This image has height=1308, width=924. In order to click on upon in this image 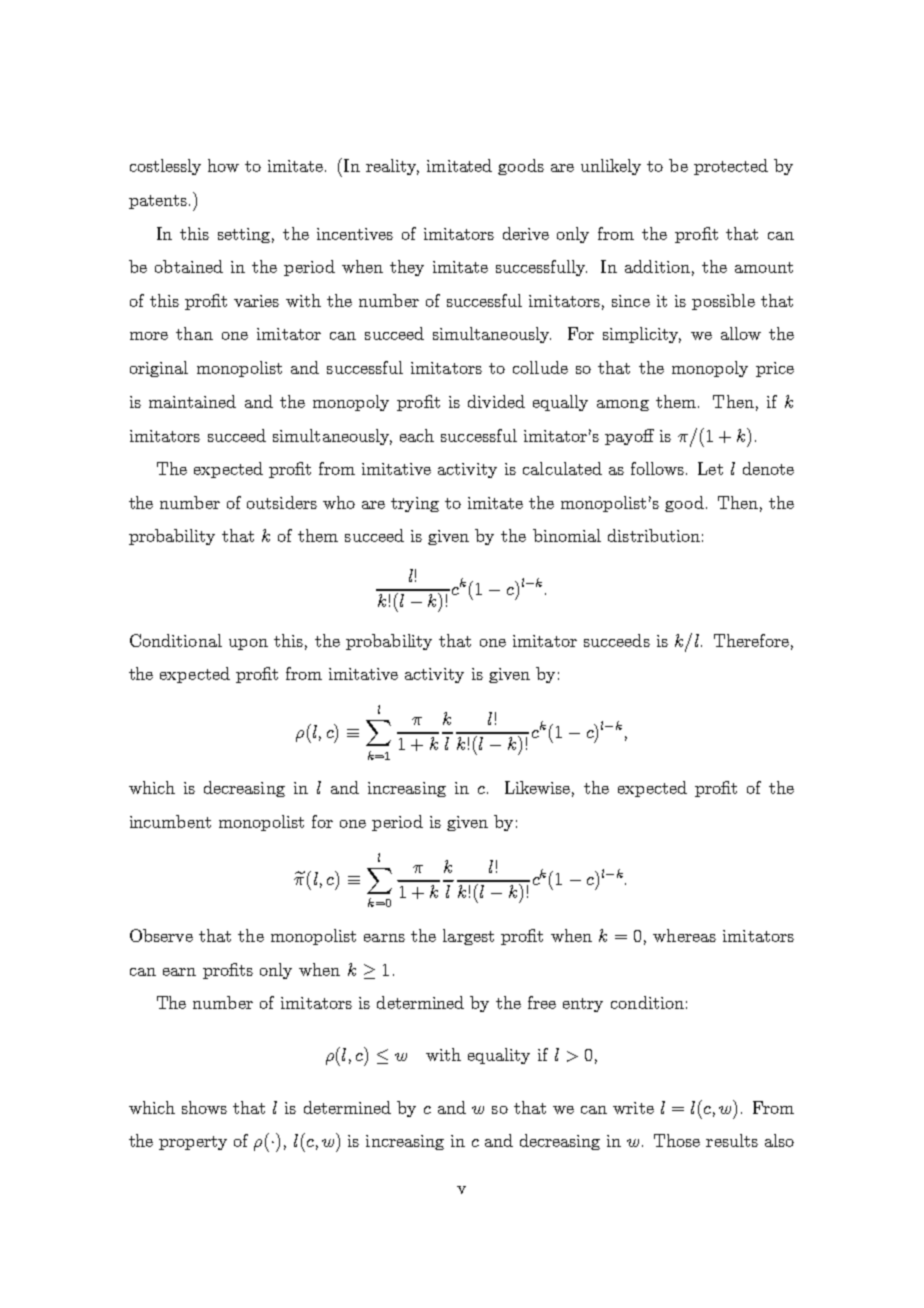, I will do `click(248, 644)`.
